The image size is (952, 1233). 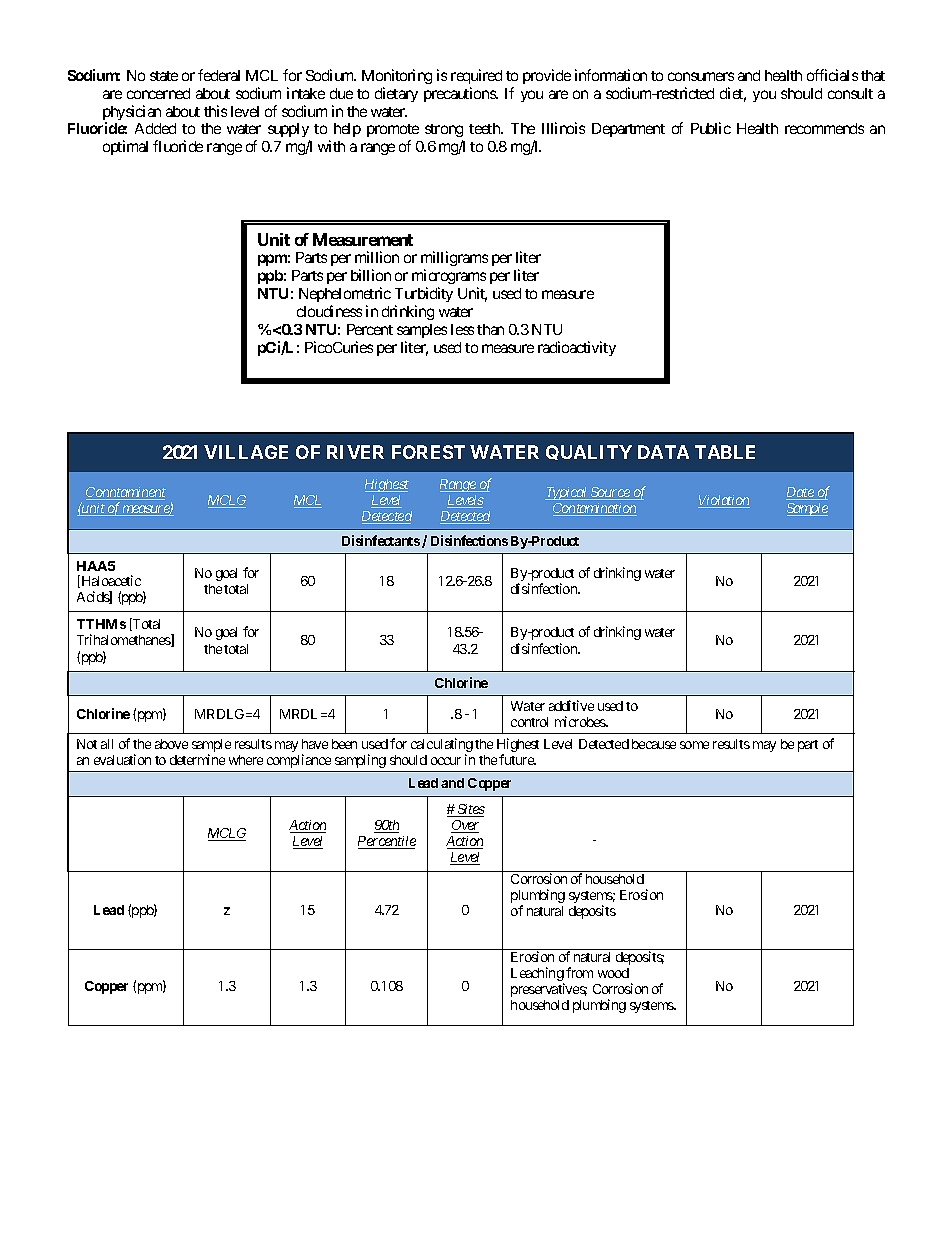 What do you see at coordinates (428, 452) in the document?
I see `FOREST` at bounding box center [428, 452].
